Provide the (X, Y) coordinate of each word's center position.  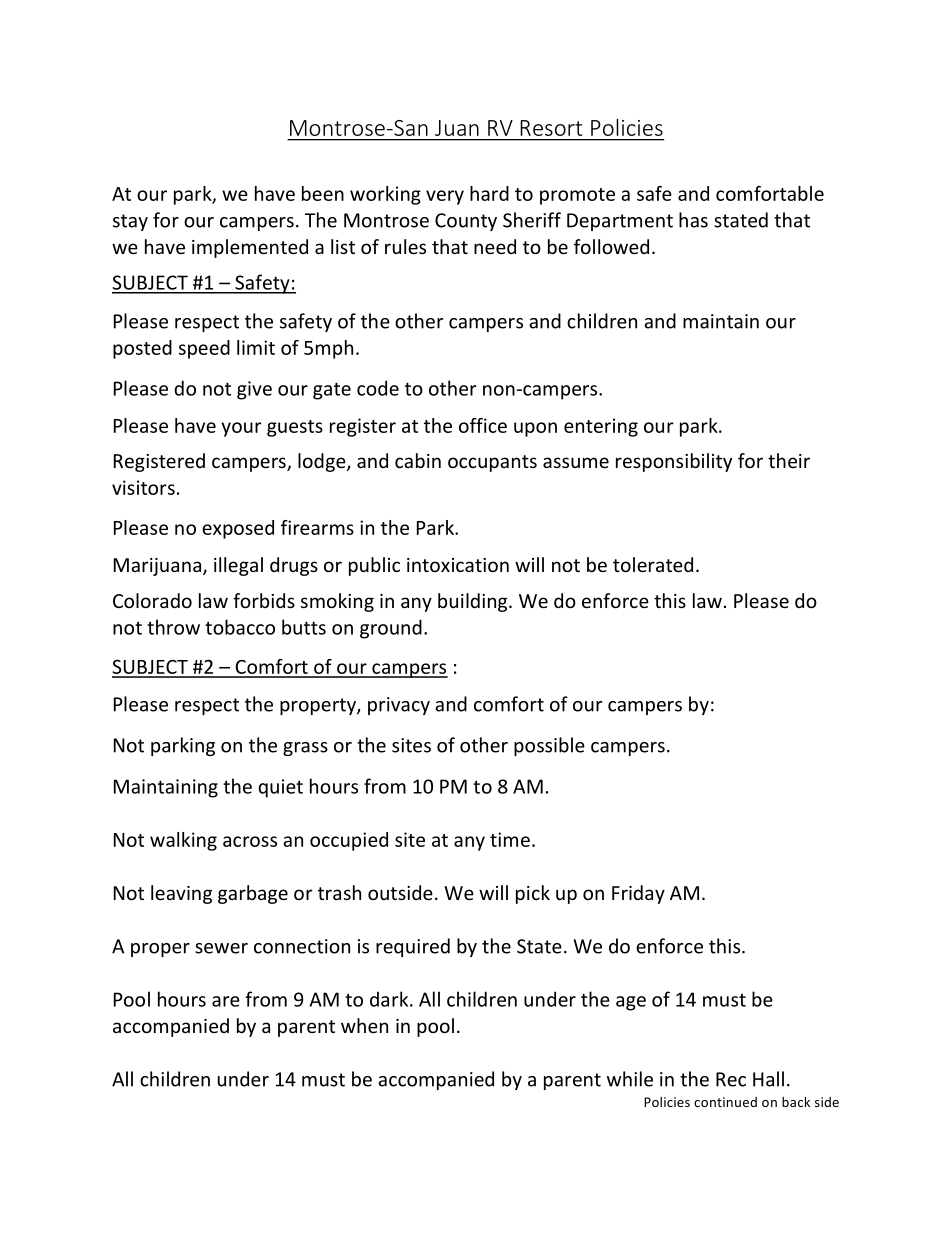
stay (130, 222)
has (693, 220)
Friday (638, 894)
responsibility (674, 462)
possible (549, 746)
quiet (280, 788)
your (241, 429)
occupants (492, 463)
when (364, 1025)
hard (489, 193)
